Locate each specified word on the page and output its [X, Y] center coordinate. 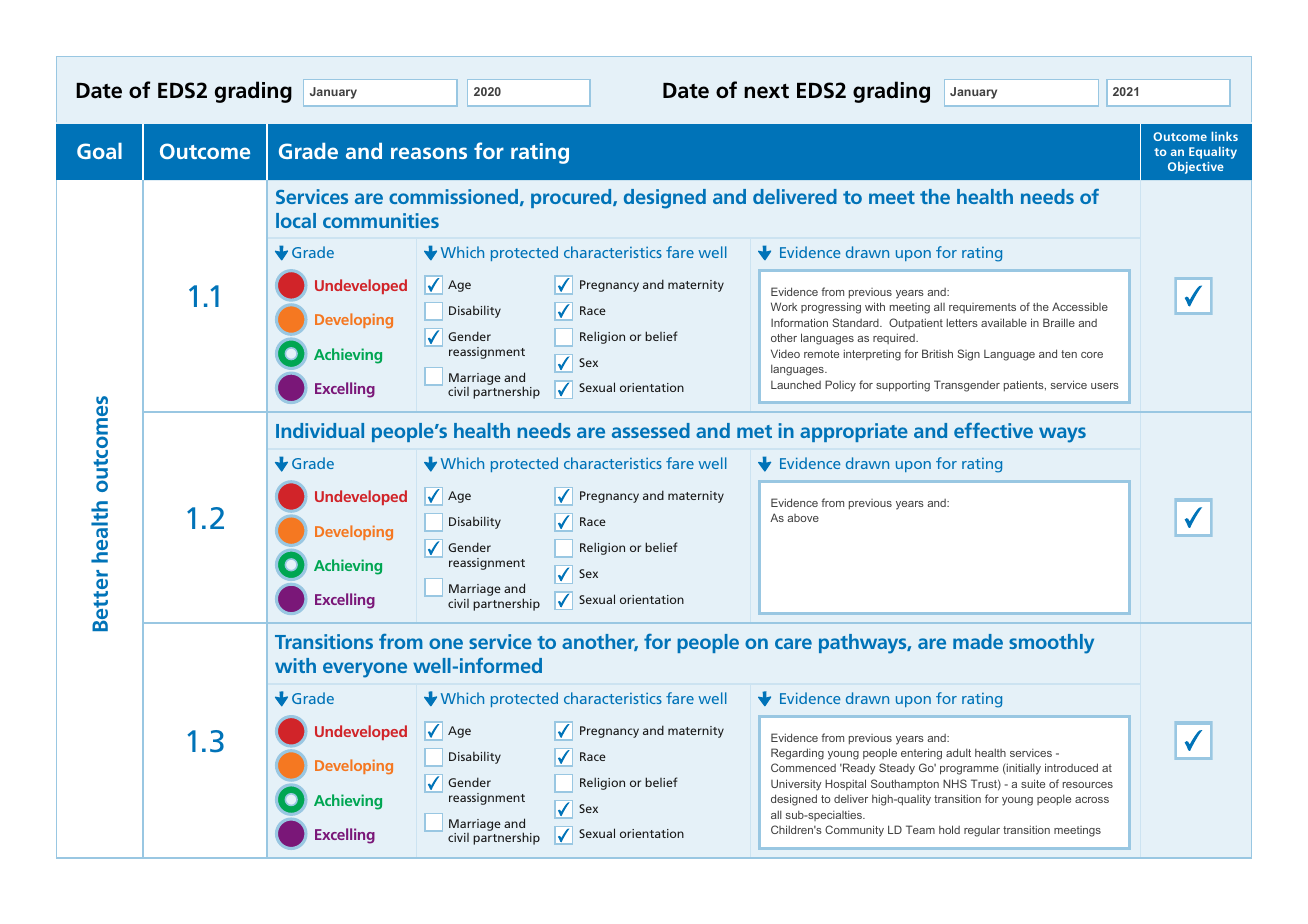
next [766, 91]
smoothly [1051, 644]
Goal [99, 151]
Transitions [324, 641]
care [793, 643]
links [1224, 136]
